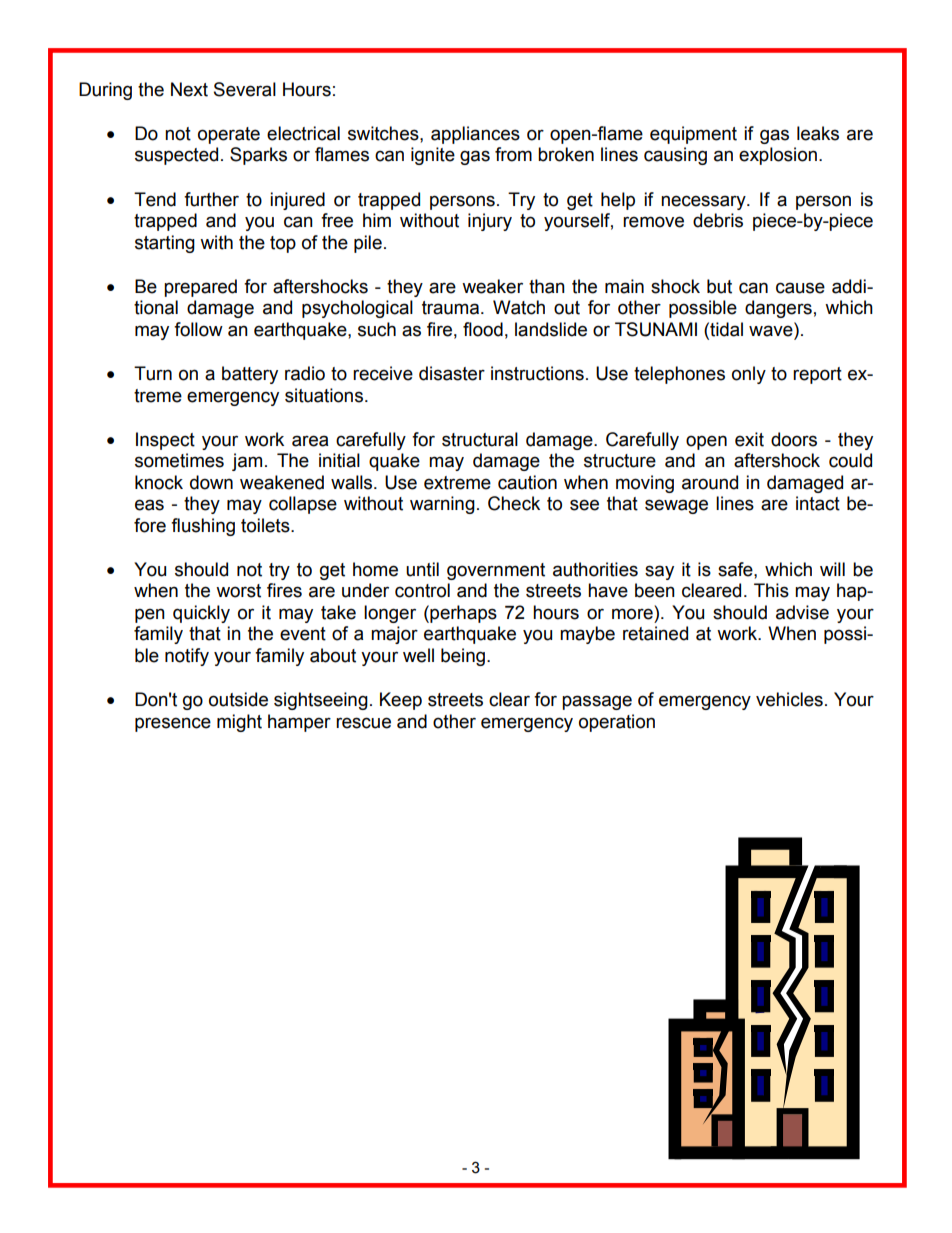 Image resolution: width=952 pixels, height=1233 pixels. Describe the element at coordinates (749, 375) in the image. I see `only` at that location.
